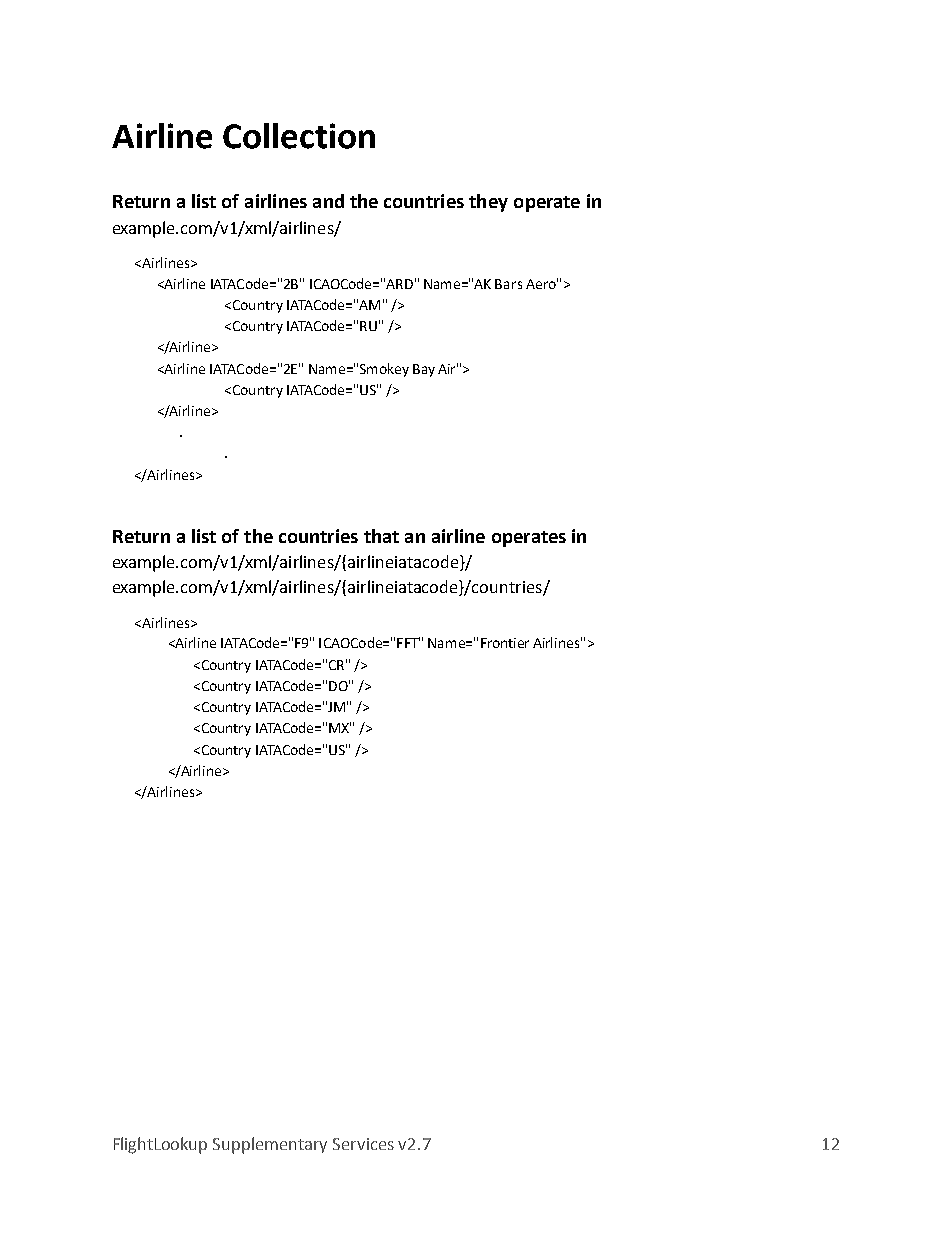 This document has width=952, height=1233. What do you see at coordinates (270, 1145) in the document?
I see `Supplementary` at bounding box center [270, 1145].
